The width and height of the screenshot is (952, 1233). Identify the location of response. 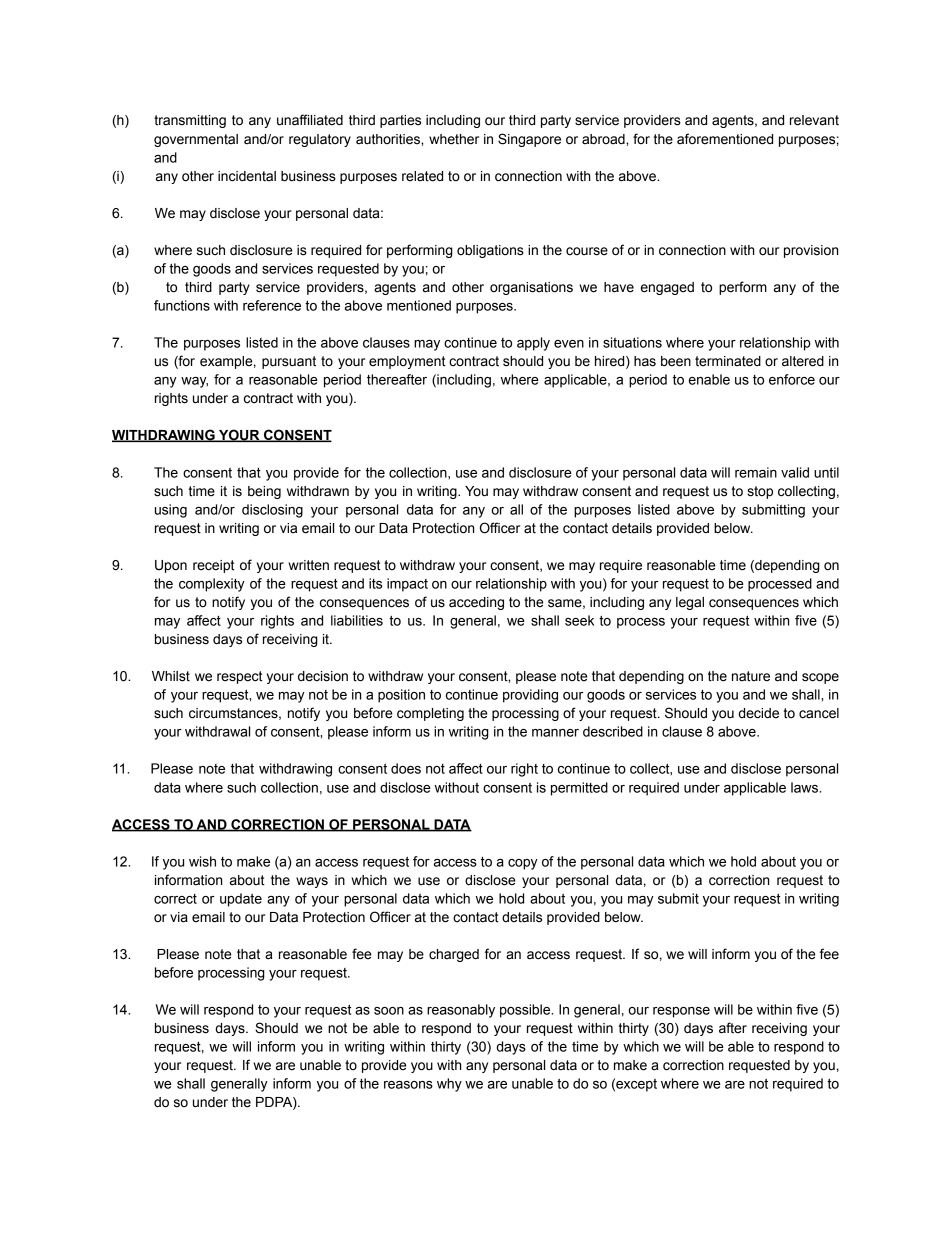
(681, 1012).
